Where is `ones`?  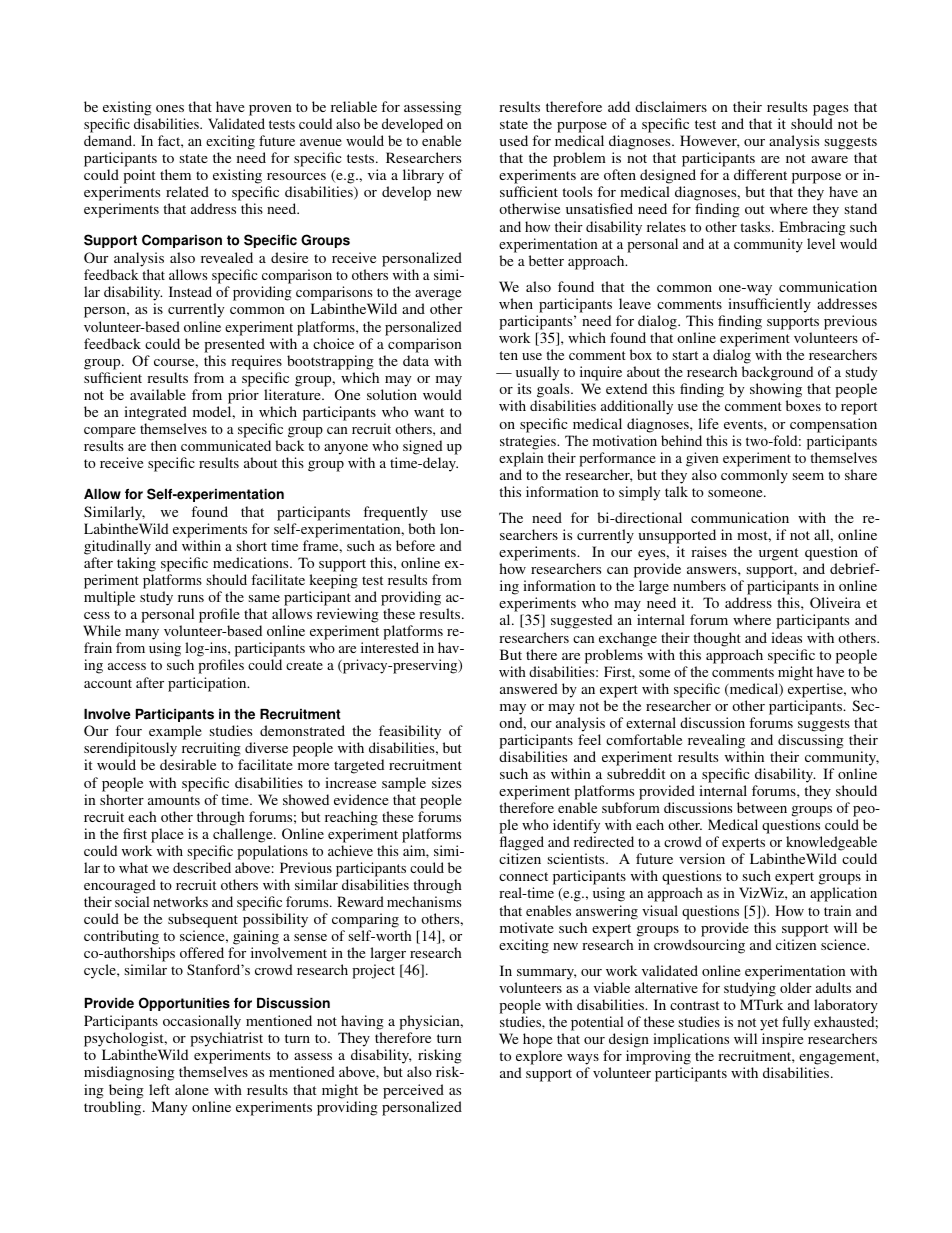
ones is located at coordinates (170, 108).
